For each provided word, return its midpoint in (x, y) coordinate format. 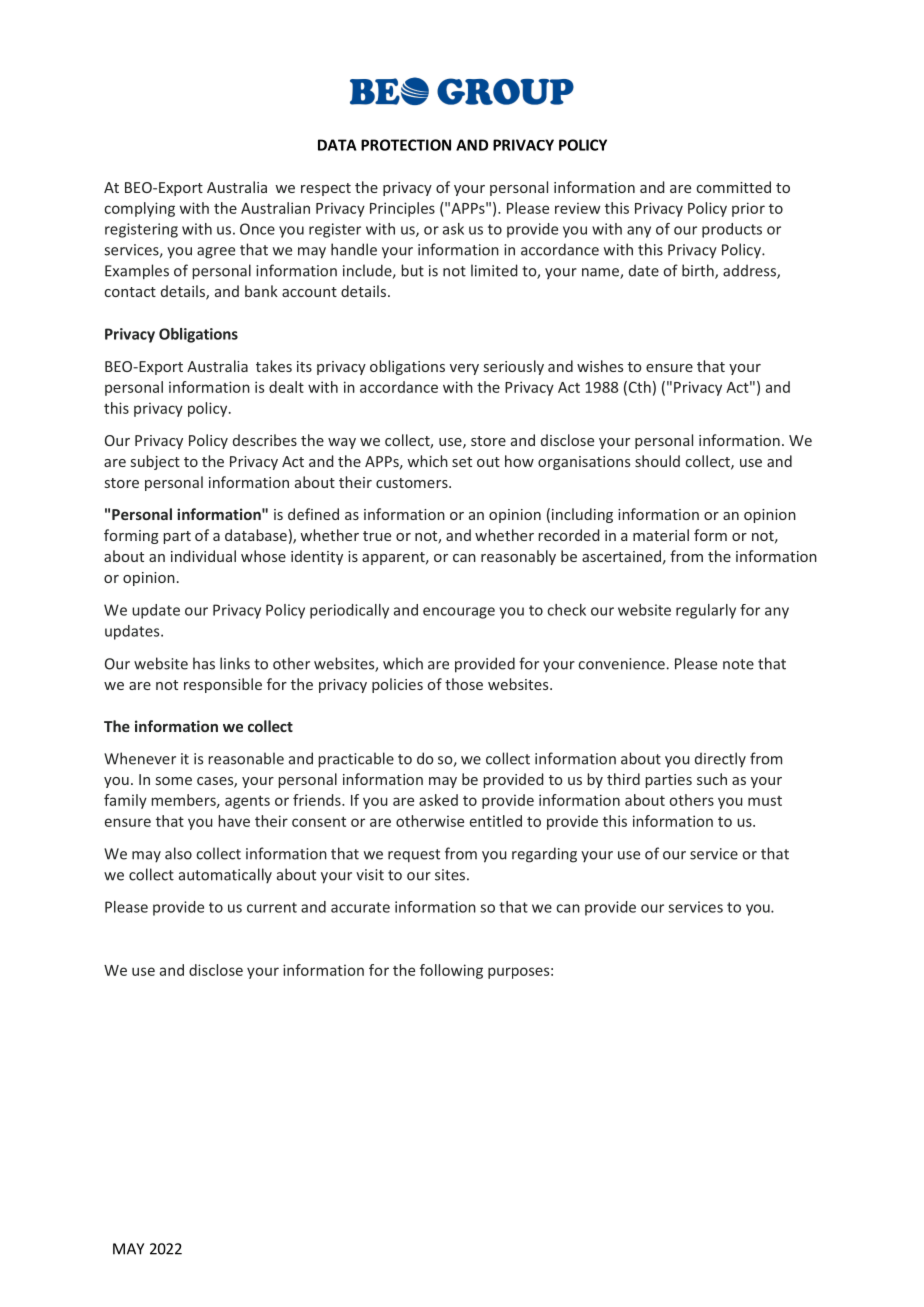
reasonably (518, 557)
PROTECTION (406, 145)
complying (139, 209)
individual (203, 556)
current (272, 907)
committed (734, 187)
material (661, 535)
